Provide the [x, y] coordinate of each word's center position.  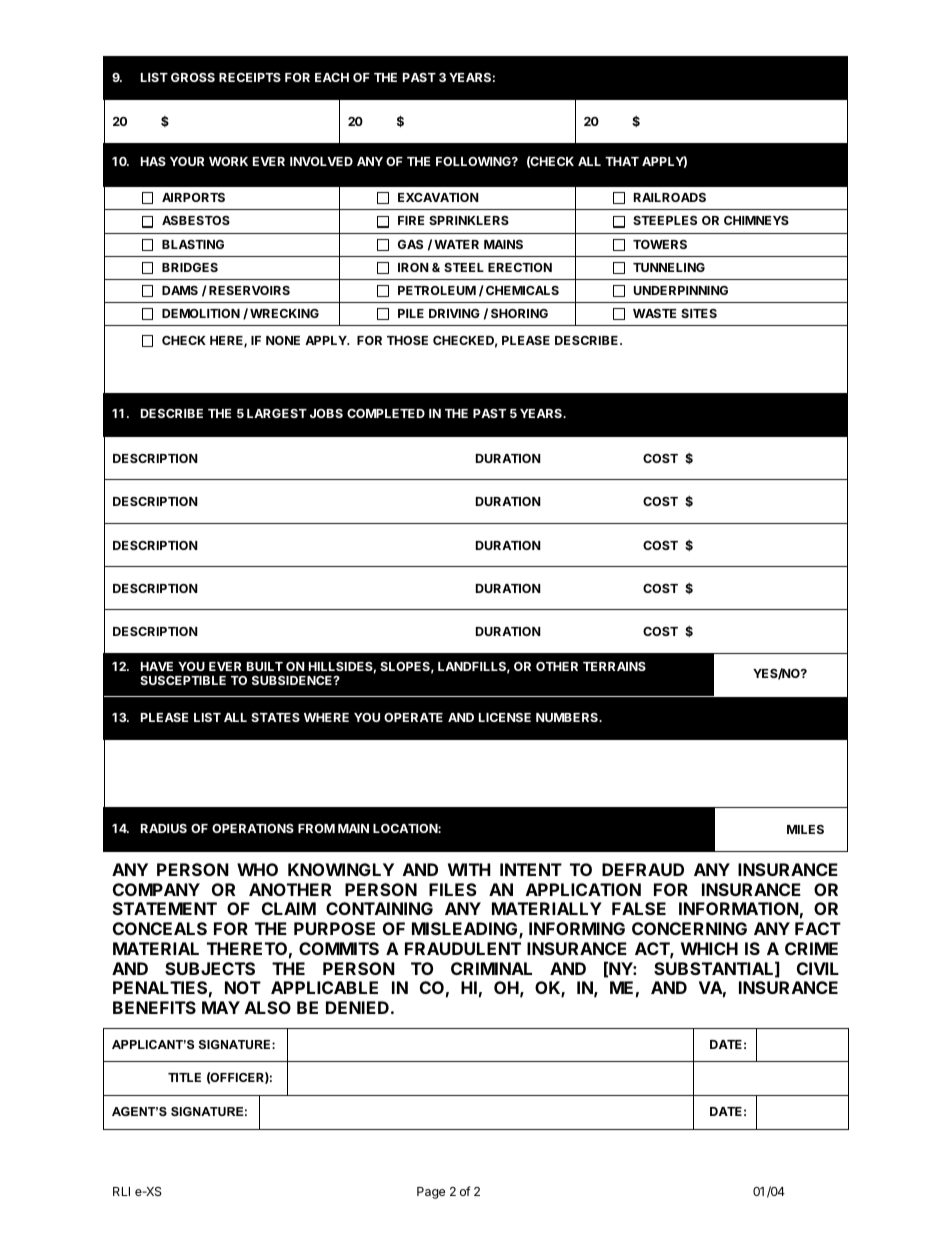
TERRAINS [614, 666]
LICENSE [505, 717]
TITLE [184, 1077]
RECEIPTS [250, 77]
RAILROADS [670, 197]
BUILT [265, 666]
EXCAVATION [438, 197]
